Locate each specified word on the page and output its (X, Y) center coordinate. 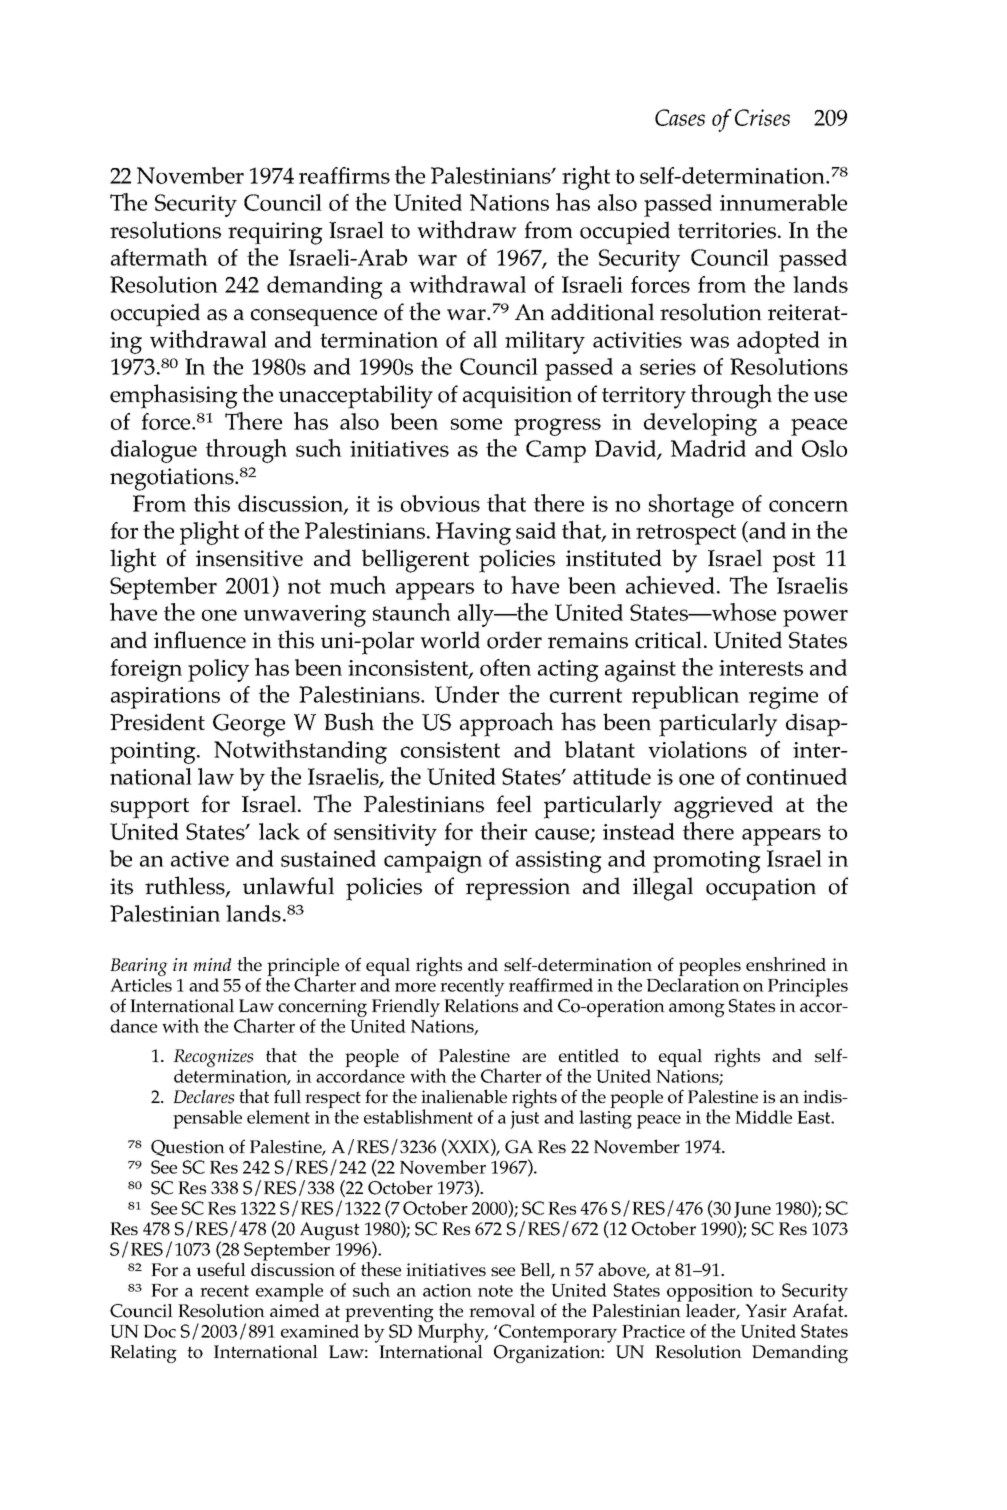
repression (518, 889)
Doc (159, 1331)
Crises (762, 117)
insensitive (249, 558)
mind (212, 964)
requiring (275, 233)
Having (473, 533)
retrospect (686, 534)
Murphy (452, 1332)
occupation (761, 889)
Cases (680, 117)
